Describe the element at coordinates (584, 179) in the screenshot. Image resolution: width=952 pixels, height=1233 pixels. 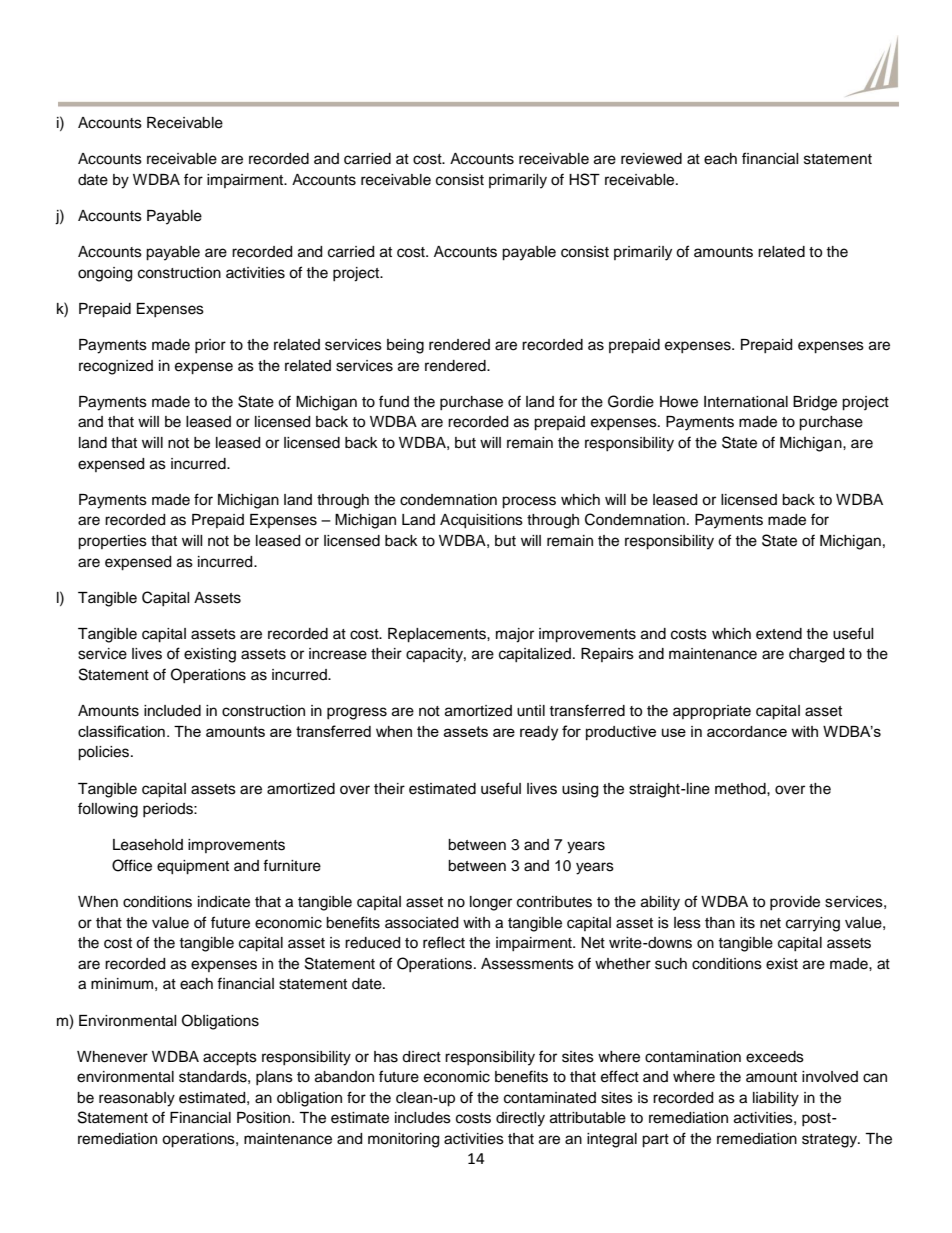
I see `HST` at that location.
